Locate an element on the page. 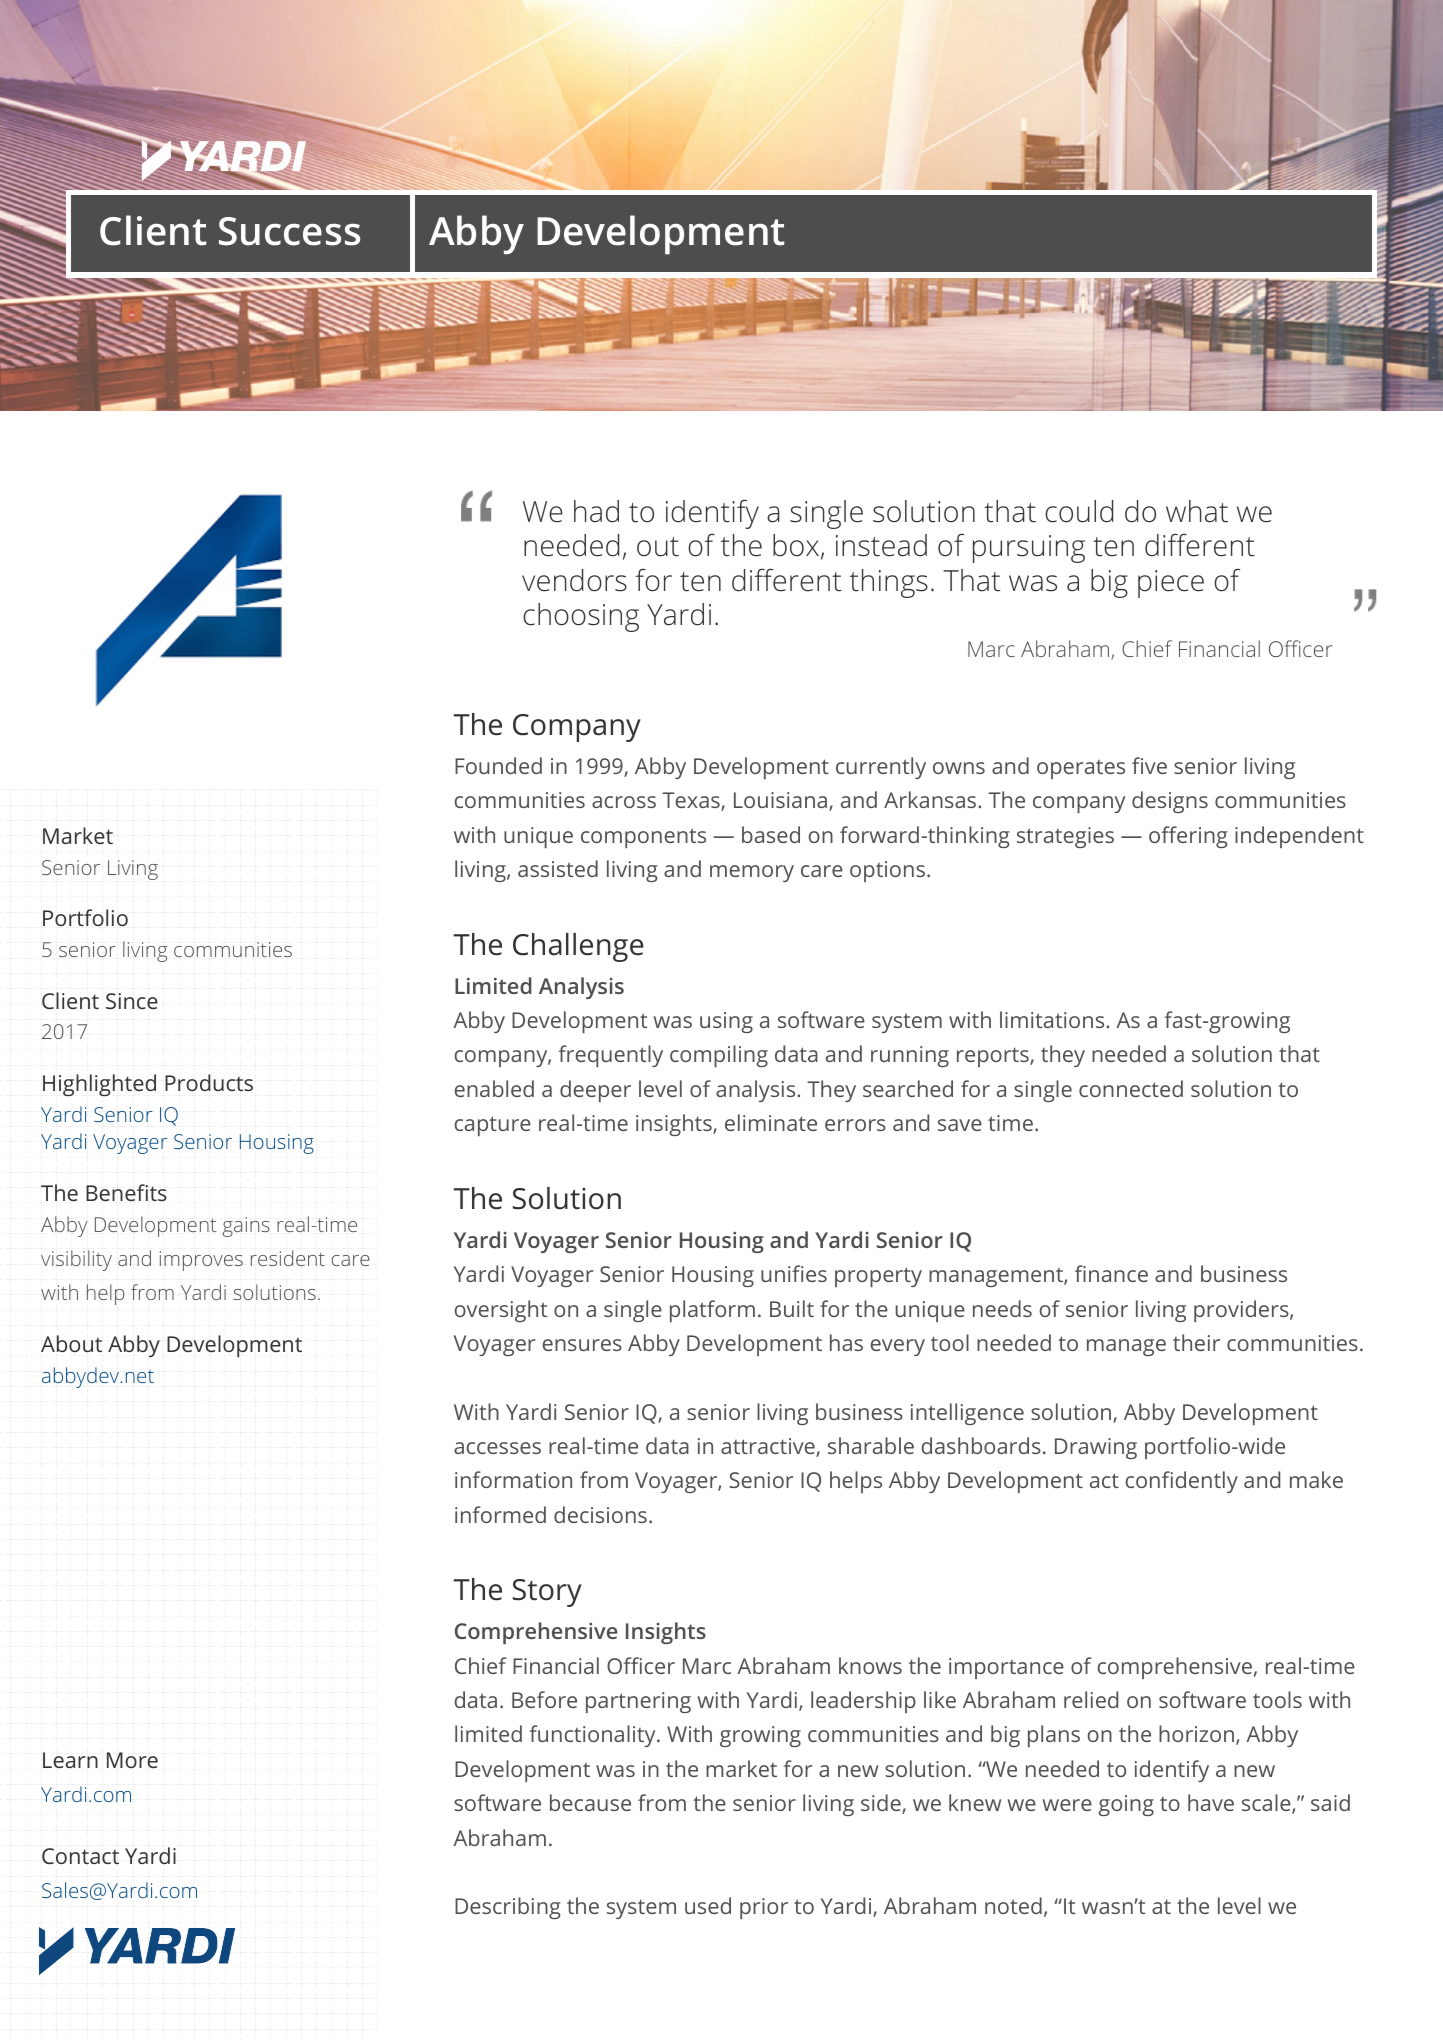 Image resolution: width=1443 pixels, height=2040 pixels. Success is located at coordinates (289, 231).
